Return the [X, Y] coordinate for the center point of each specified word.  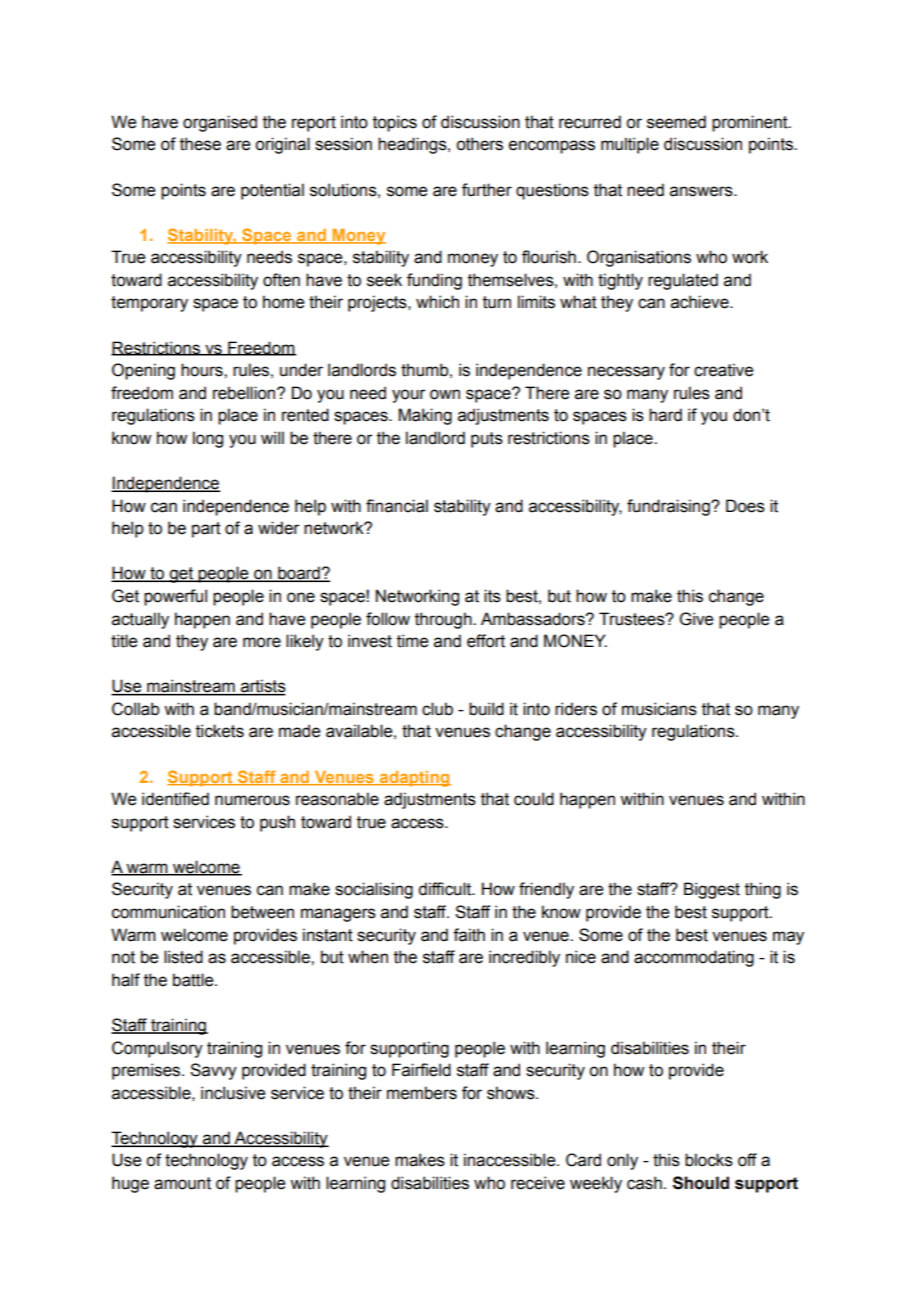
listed [183, 957]
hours [203, 370]
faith [469, 935]
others [479, 144]
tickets [220, 731]
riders [576, 709]
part [206, 530]
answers [702, 191]
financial [397, 506]
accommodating [694, 958]
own [445, 394]
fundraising [669, 507]
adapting [414, 779]
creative [723, 370]
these [200, 144]
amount [182, 1183]
